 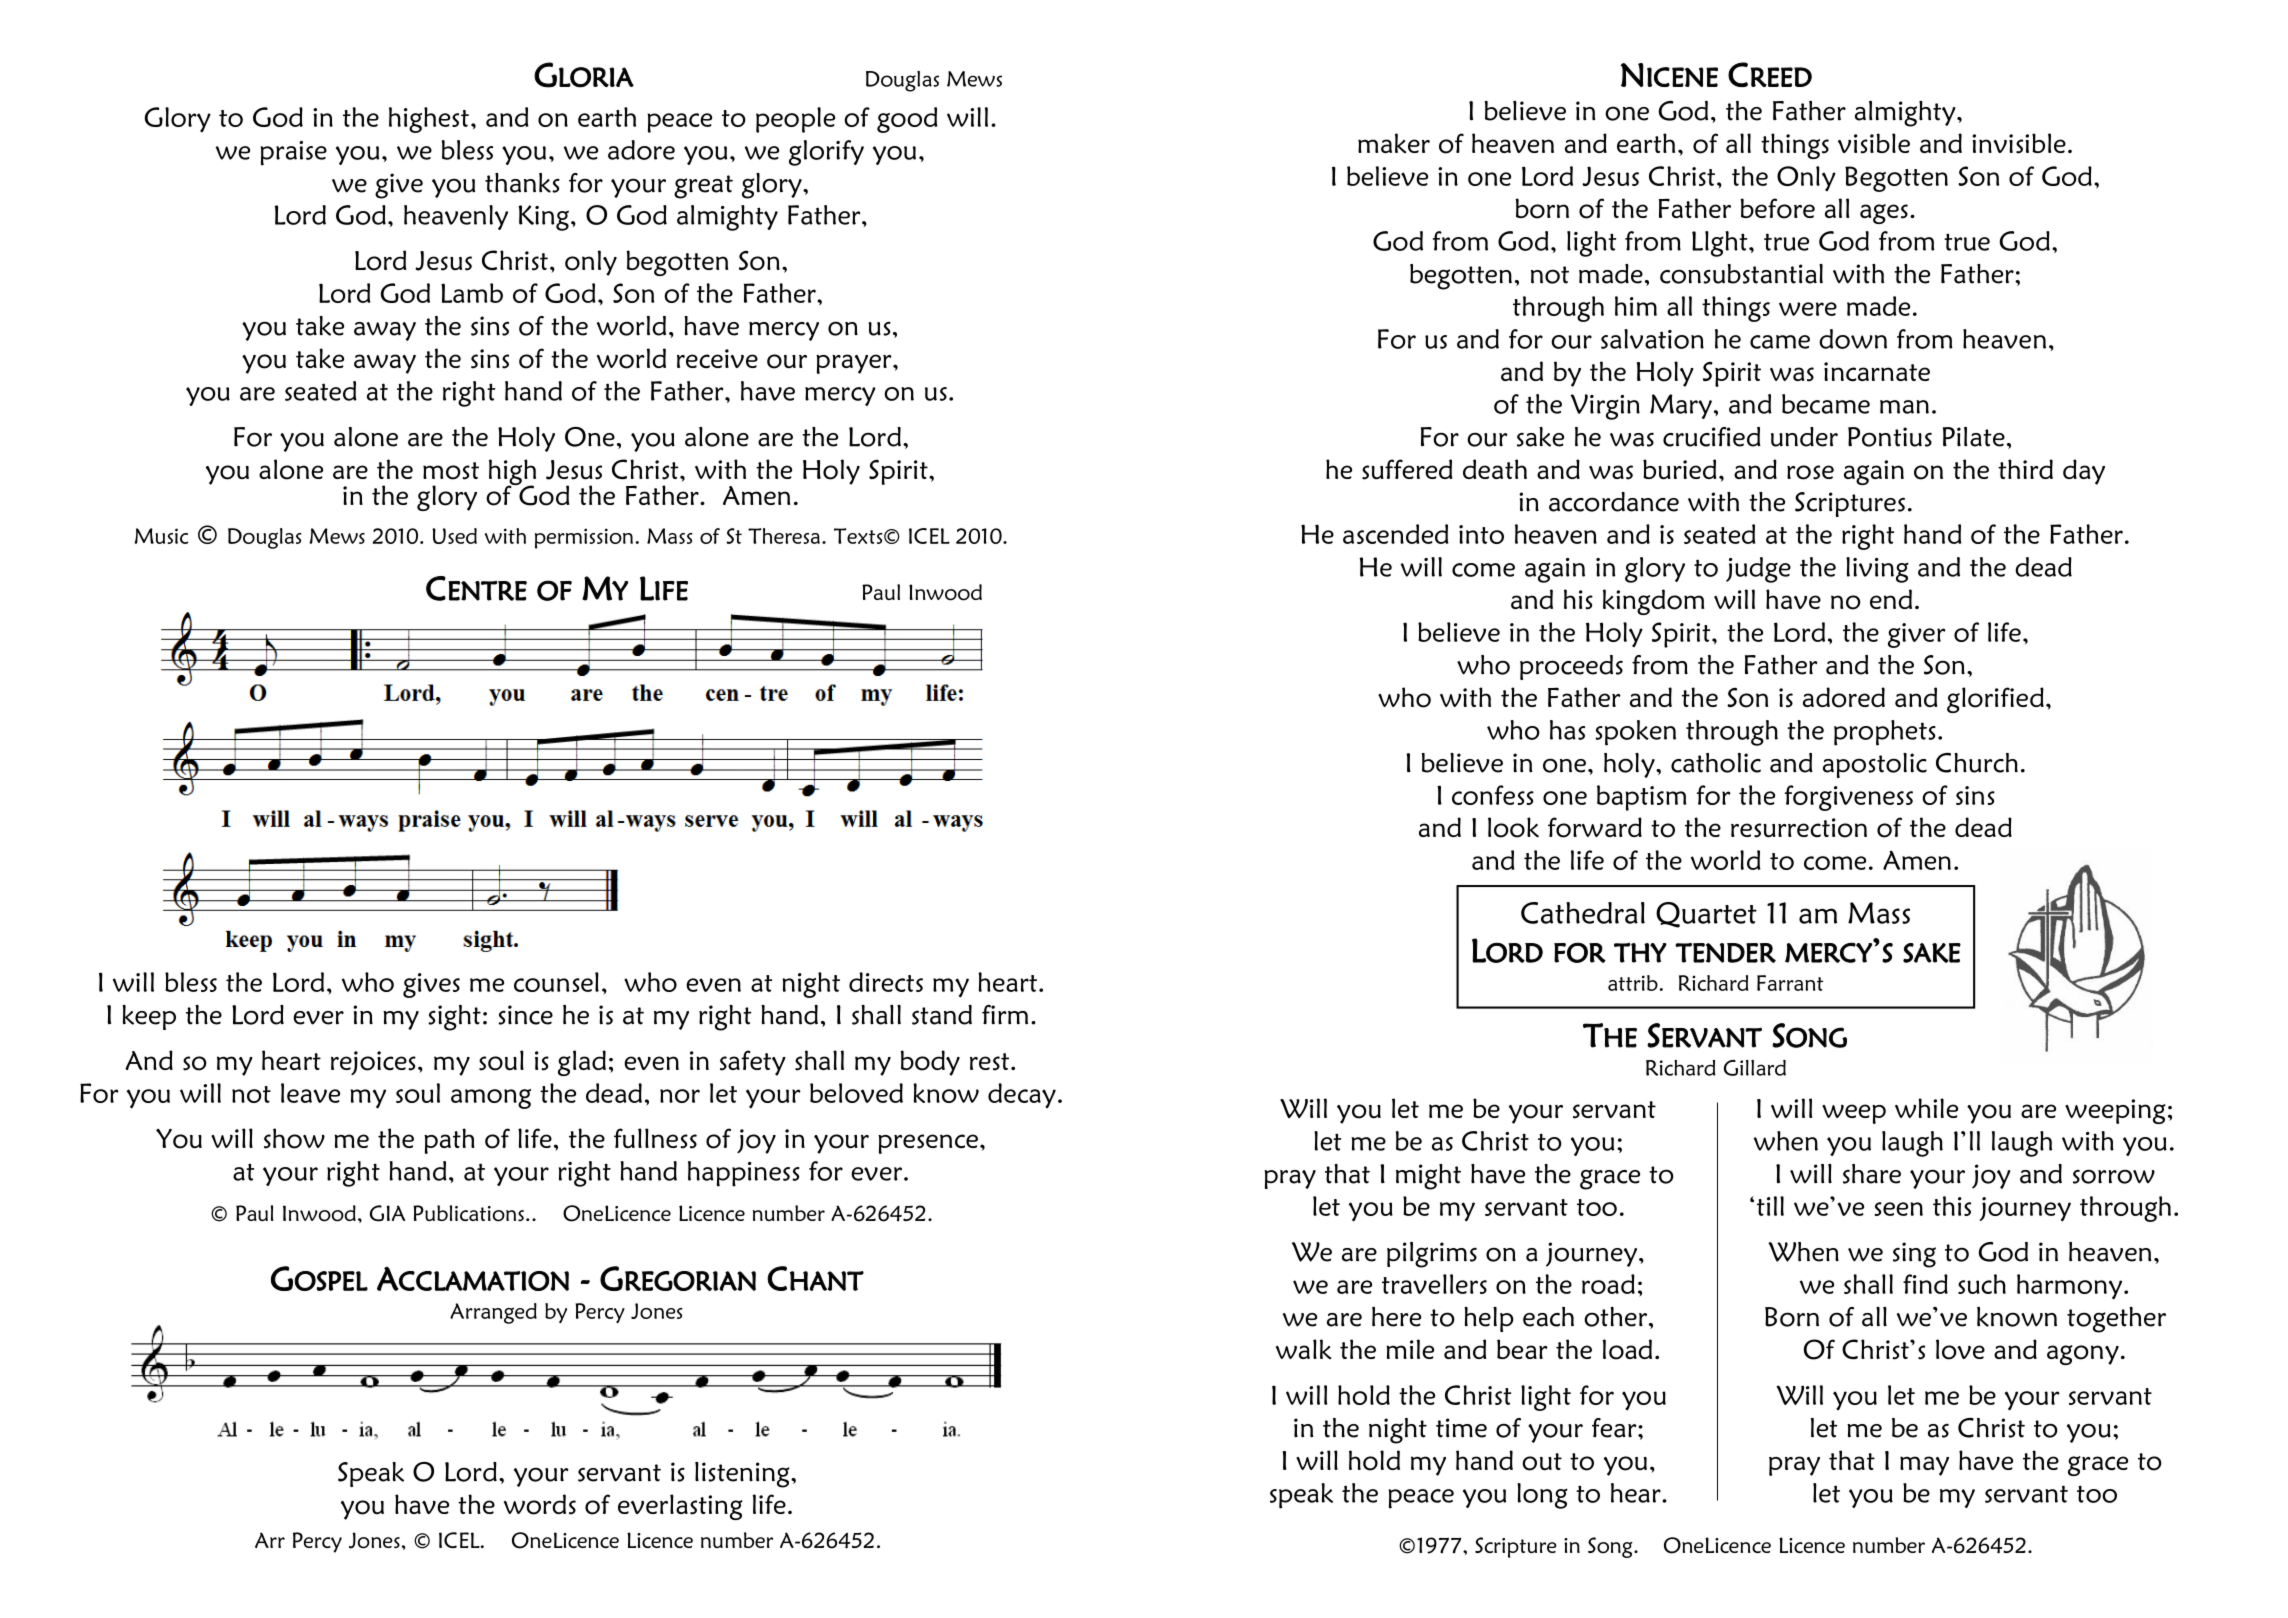 What do you see at coordinates (1924, 1466) in the screenshot?
I see `may` at bounding box center [1924, 1466].
